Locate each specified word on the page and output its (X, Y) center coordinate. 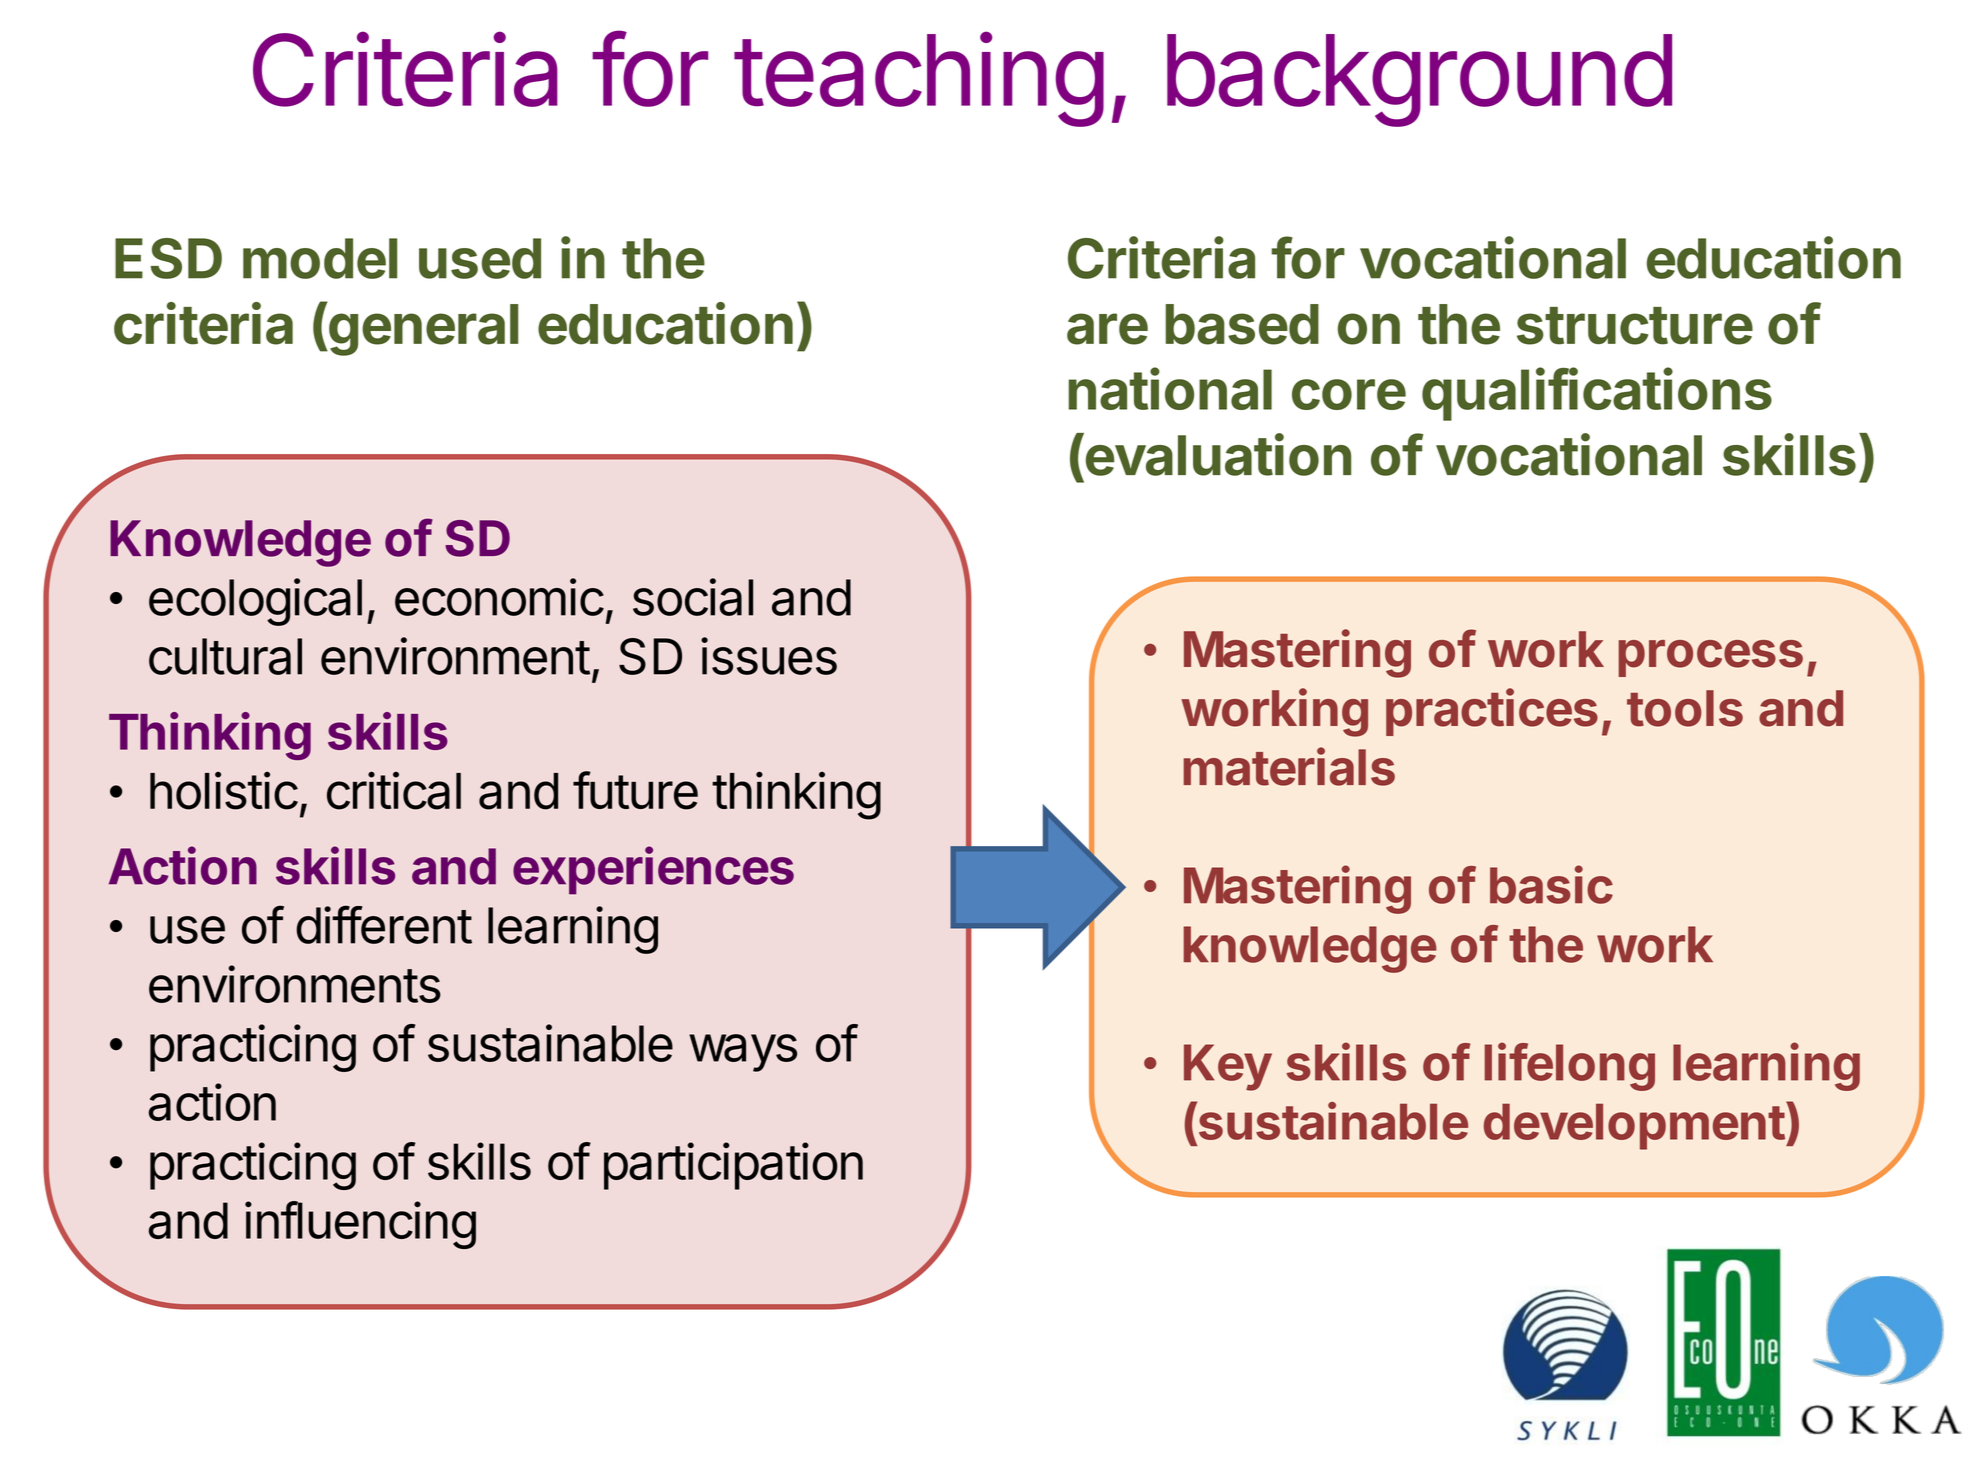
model (320, 258)
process (1710, 658)
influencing (360, 1225)
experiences (653, 870)
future (635, 790)
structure (1635, 326)
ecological (255, 602)
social (693, 597)
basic (1551, 884)
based (1242, 324)
